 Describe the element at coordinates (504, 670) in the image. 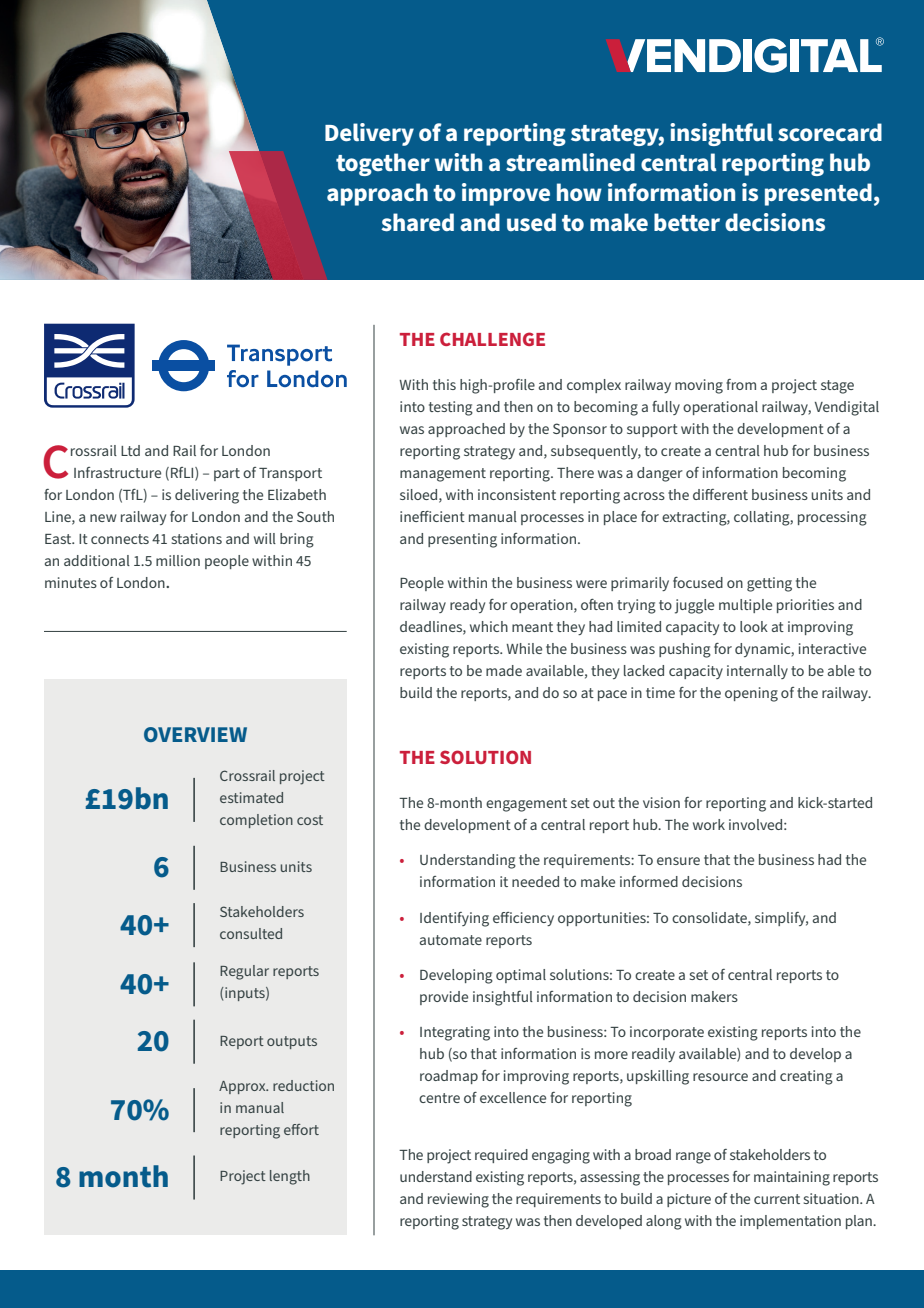

I see `made` at that location.
